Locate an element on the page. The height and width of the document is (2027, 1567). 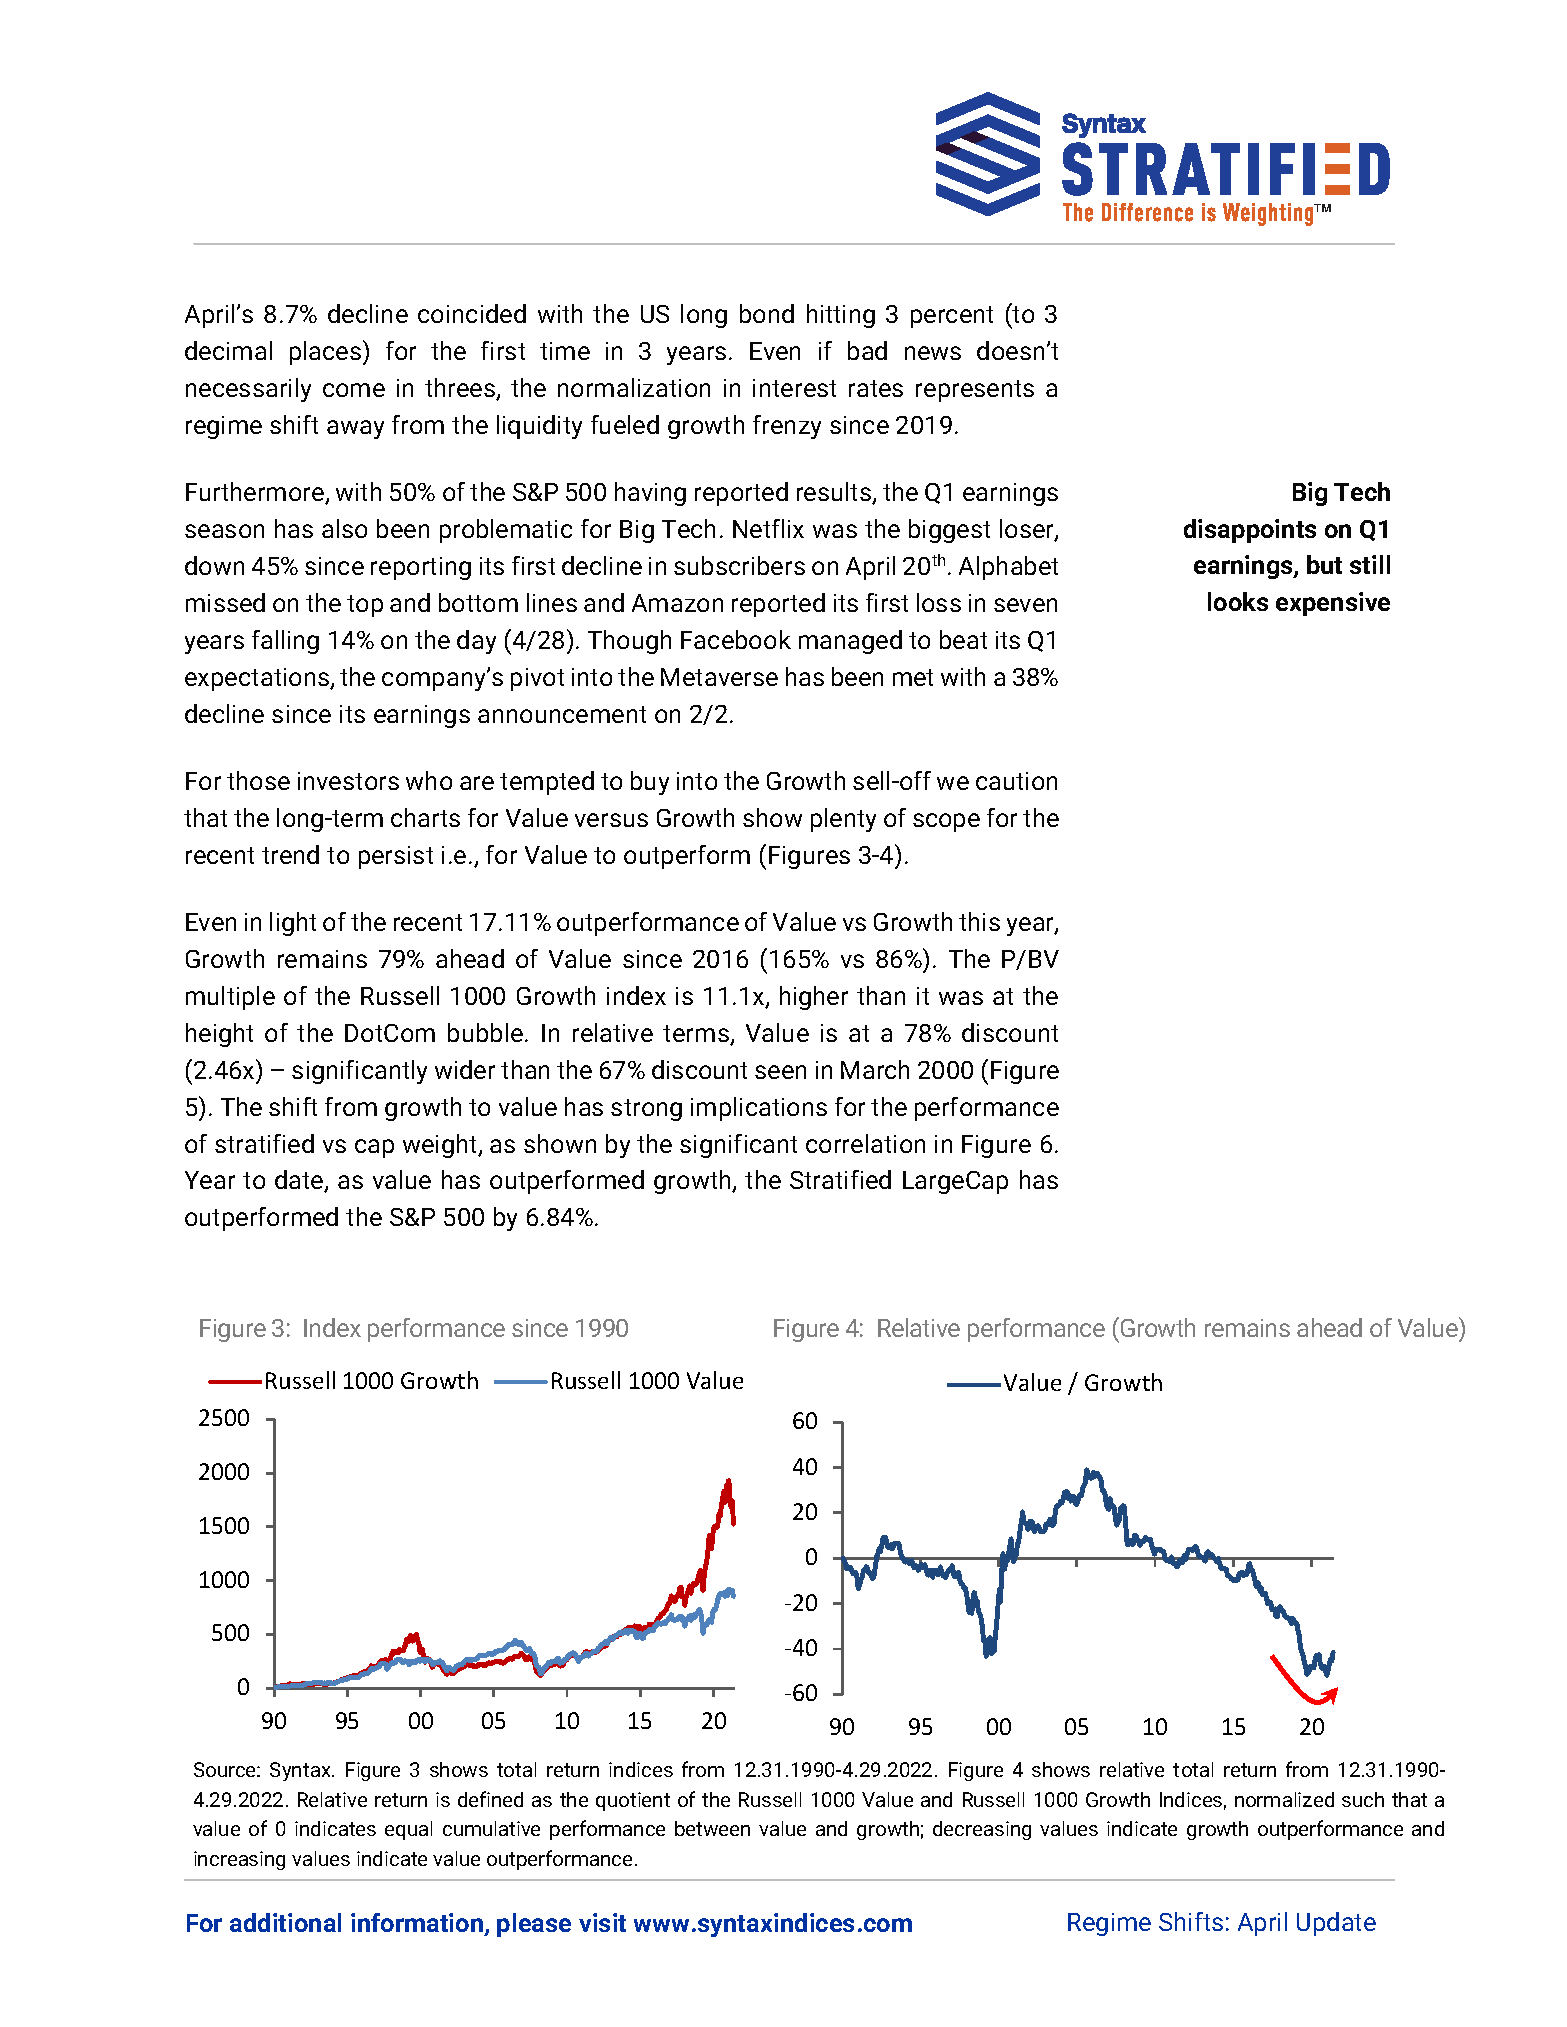
places is located at coordinates (327, 352).
